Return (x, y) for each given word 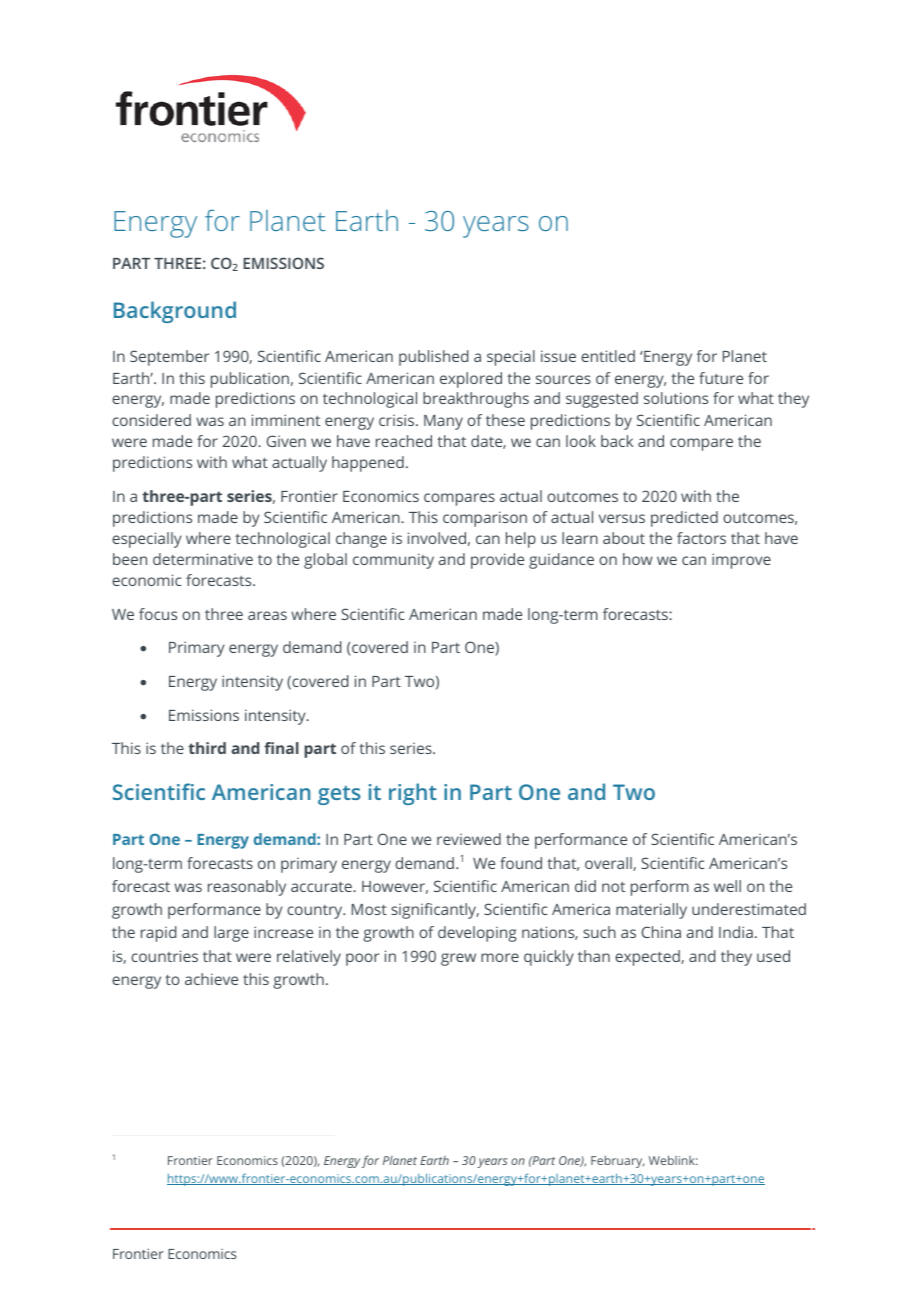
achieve (211, 979)
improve (741, 561)
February (617, 1161)
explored (471, 380)
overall (609, 864)
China (661, 932)
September (169, 358)
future (721, 378)
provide (497, 561)
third (207, 748)
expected (648, 958)
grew (458, 959)
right (413, 794)
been (130, 559)
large (231, 934)
